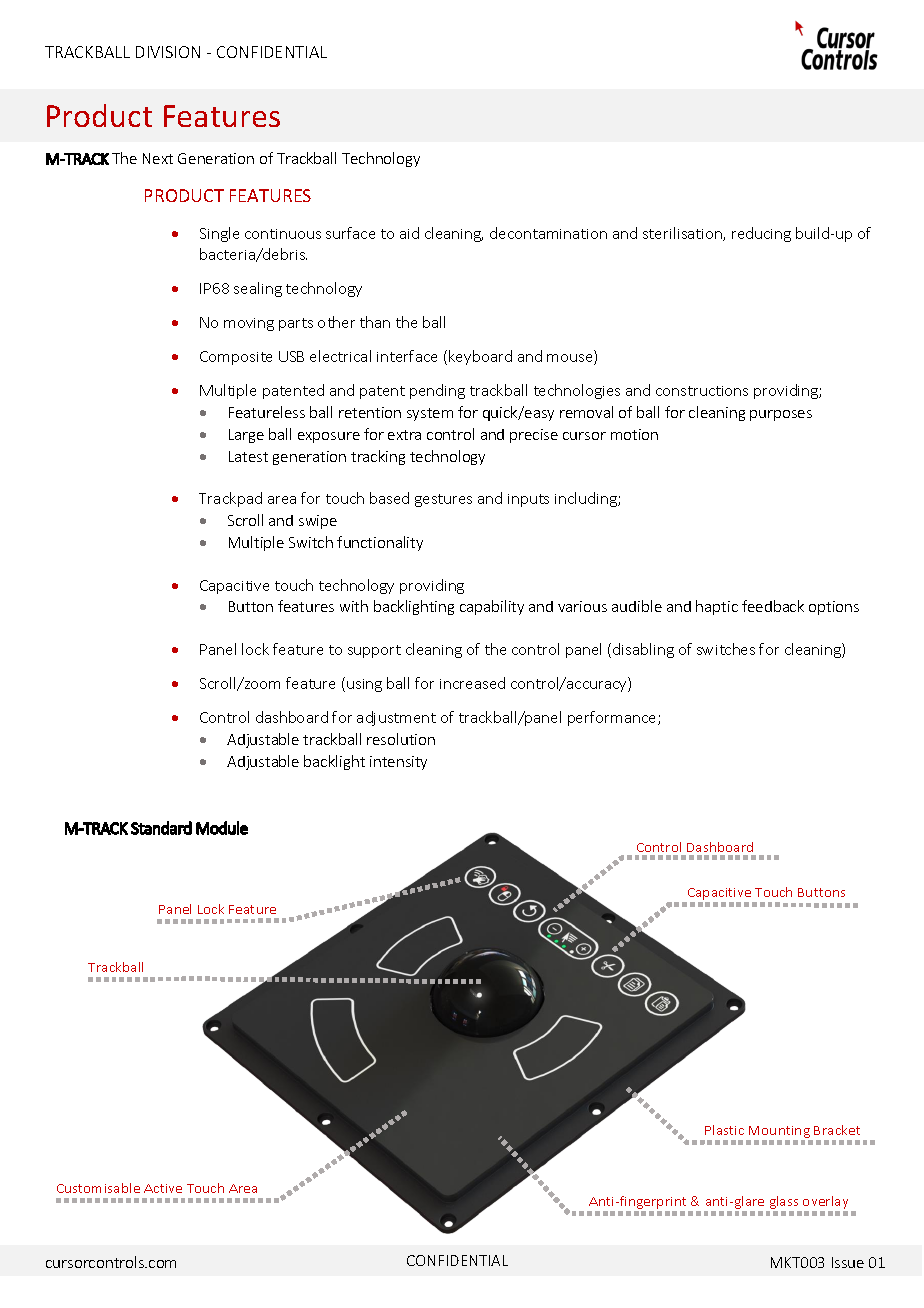  Describe the element at coordinates (163, 1188) in the image. I see `Active` at that location.
